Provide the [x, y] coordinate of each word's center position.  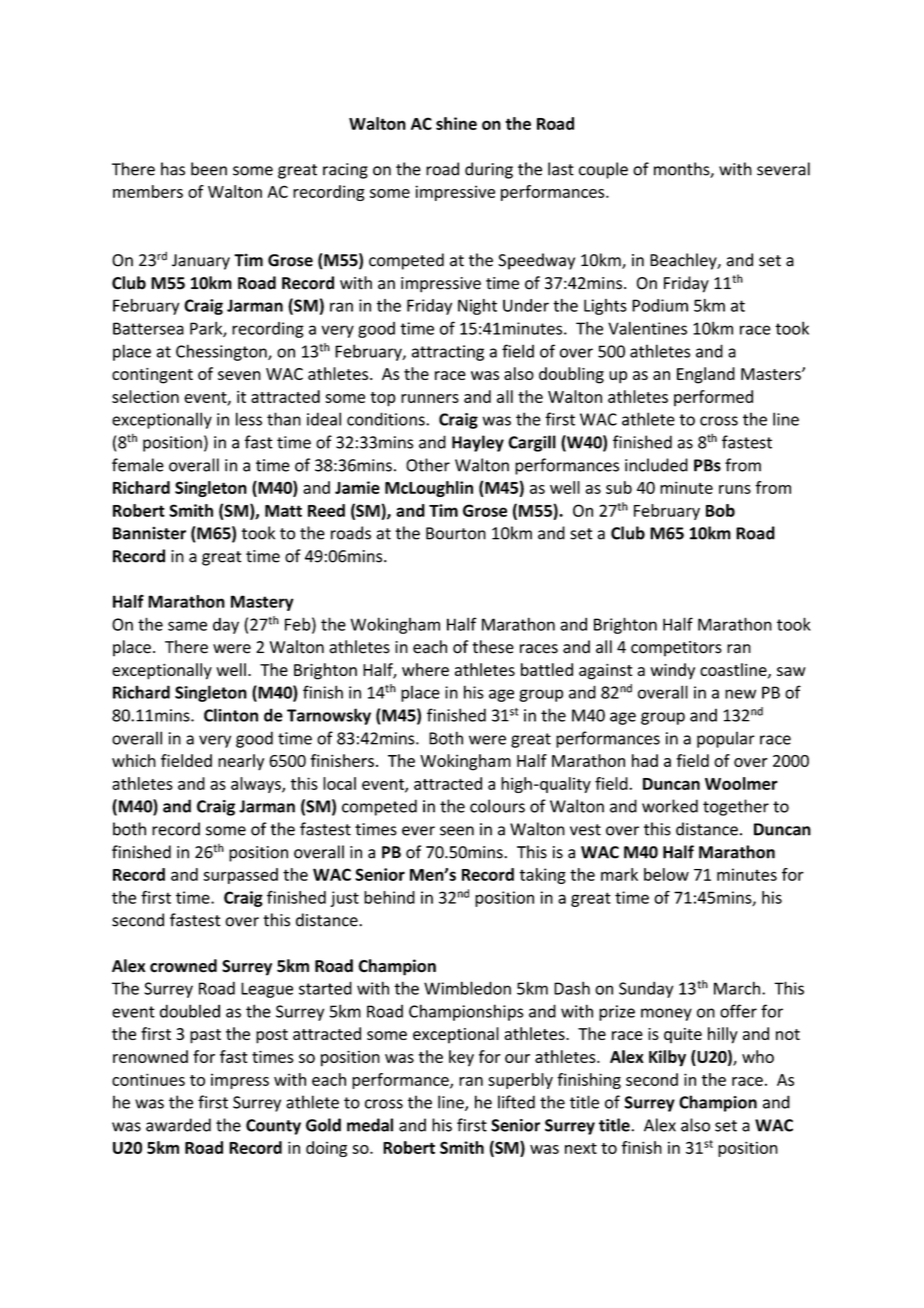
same [187, 626]
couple [603, 170]
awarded [178, 1125]
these [493, 647]
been [209, 169]
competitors [676, 649]
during [489, 170]
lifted [516, 1102]
